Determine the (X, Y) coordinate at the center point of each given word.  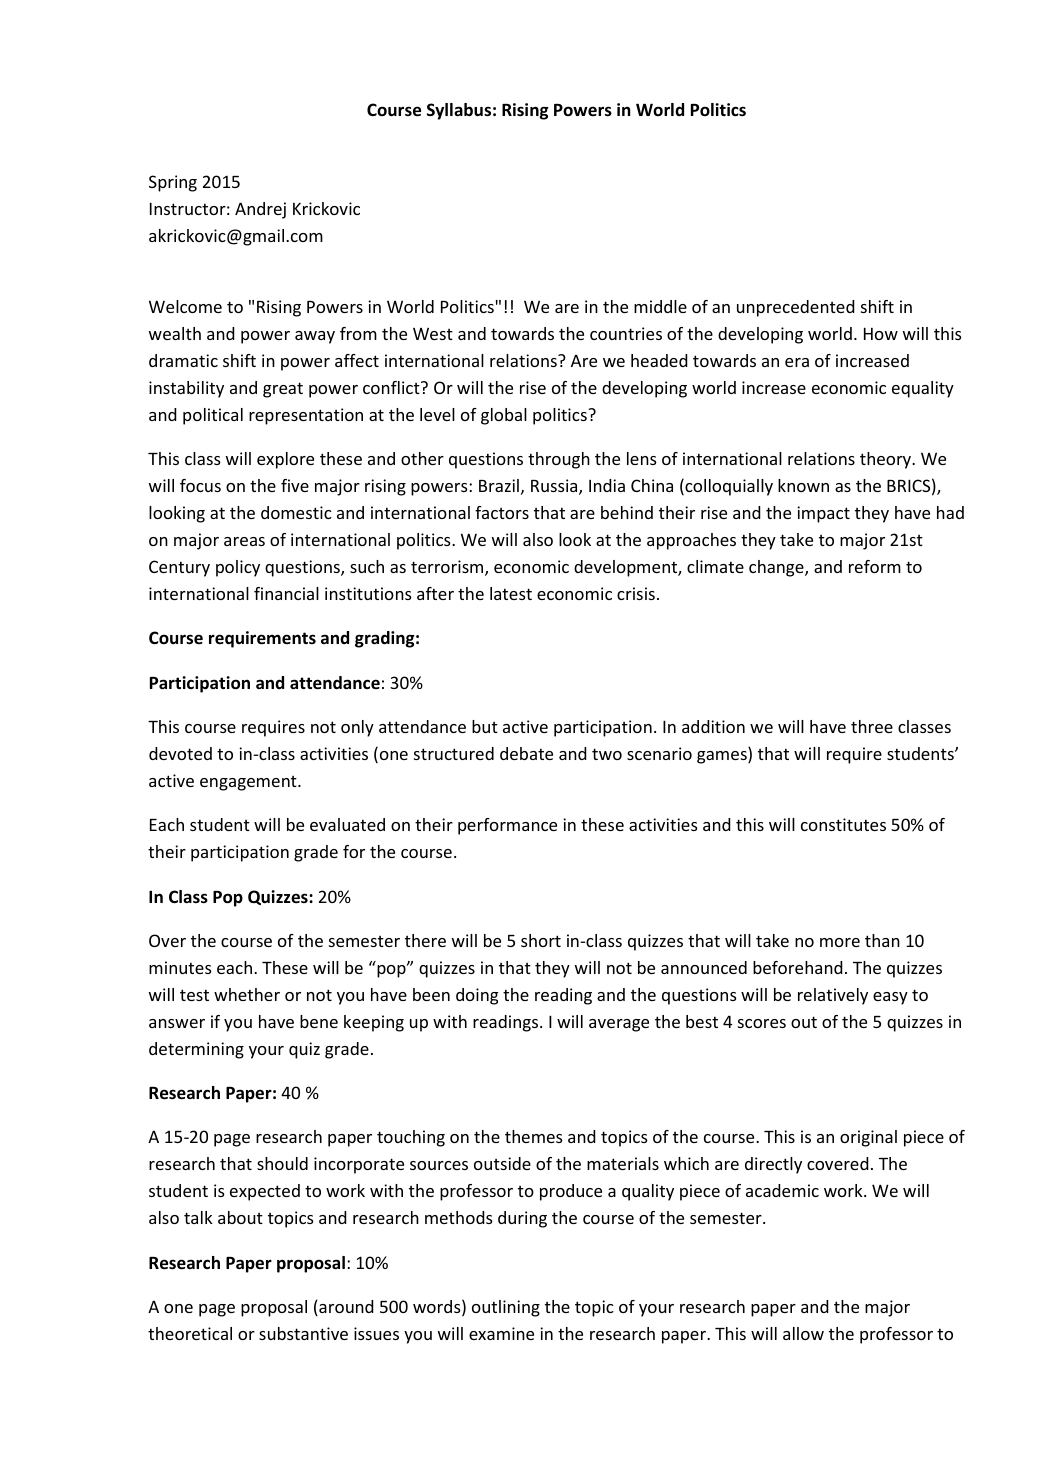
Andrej (260, 210)
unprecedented (796, 308)
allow (803, 1333)
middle (660, 306)
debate (526, 753)
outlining (506, 1308)
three (872, 726)
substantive (303, 1333)
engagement (249, 783)
